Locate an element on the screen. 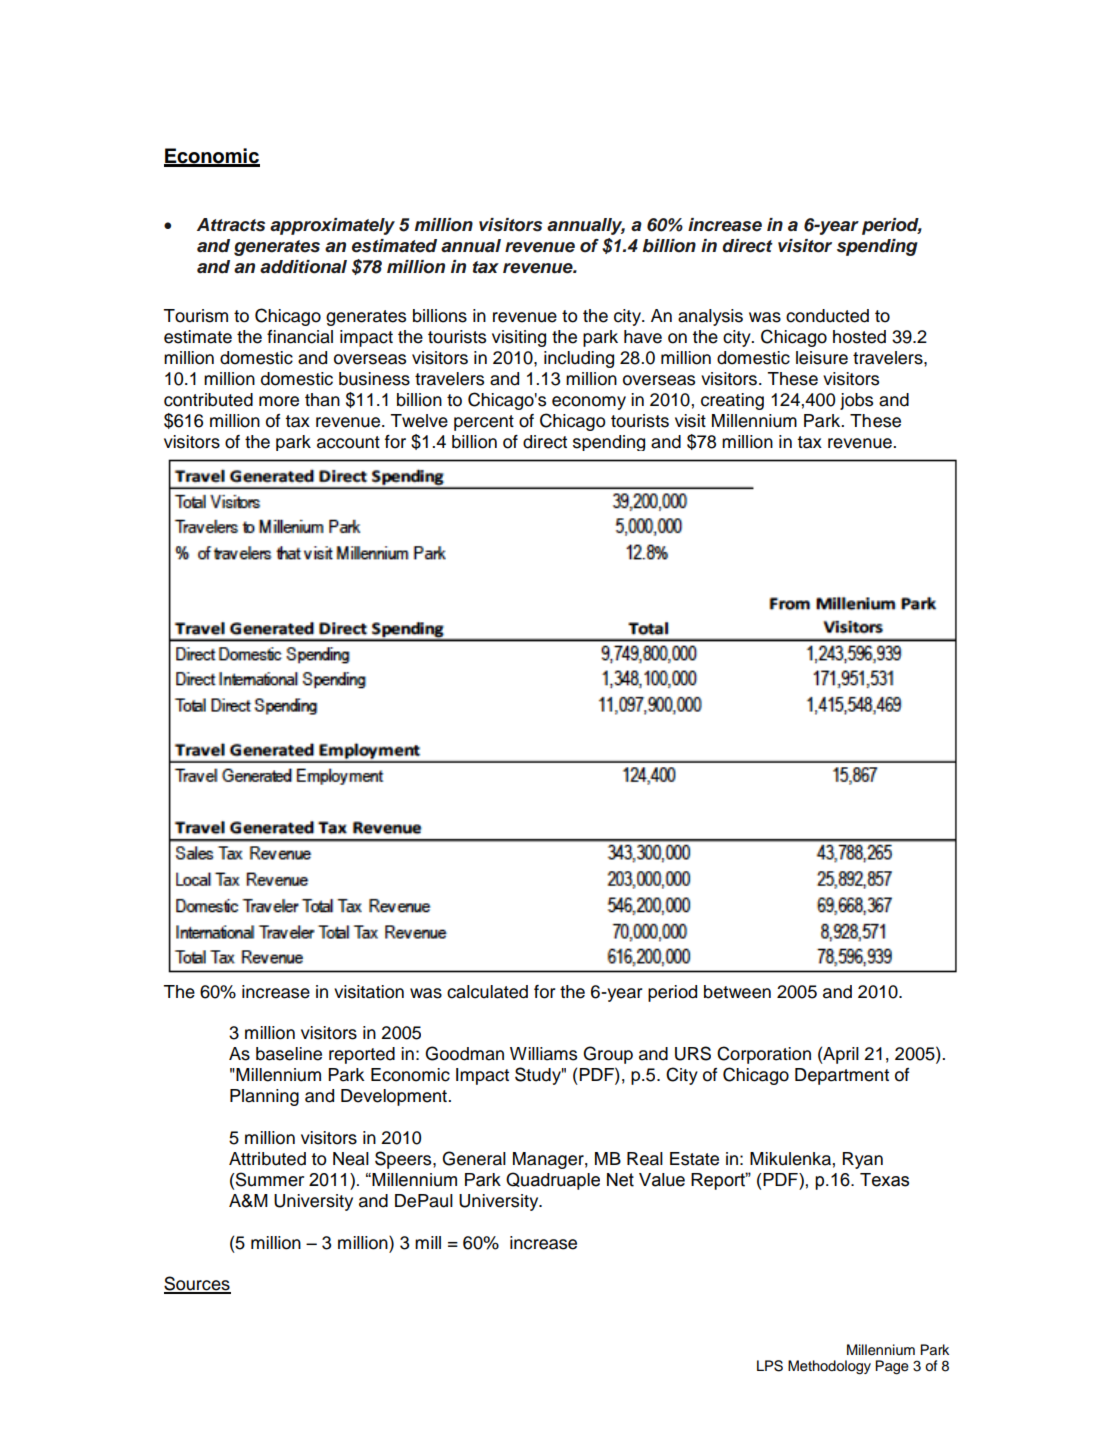 This screenshot has height=1440, width=1113. Net is located at coordinates (620, 1180).
